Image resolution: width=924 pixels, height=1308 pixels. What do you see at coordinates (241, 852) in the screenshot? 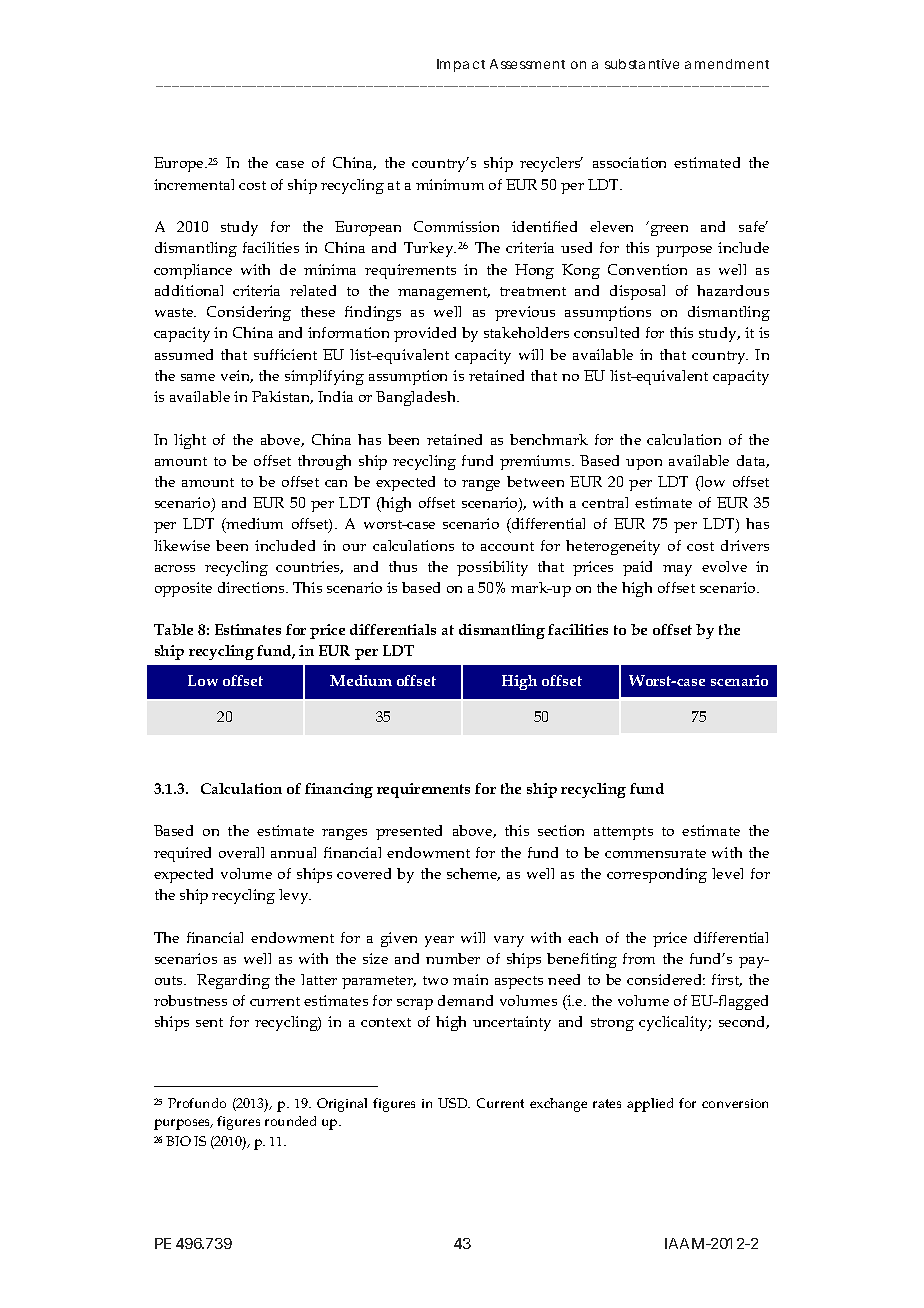
I see `overall` at bounding box center [241, 852].
